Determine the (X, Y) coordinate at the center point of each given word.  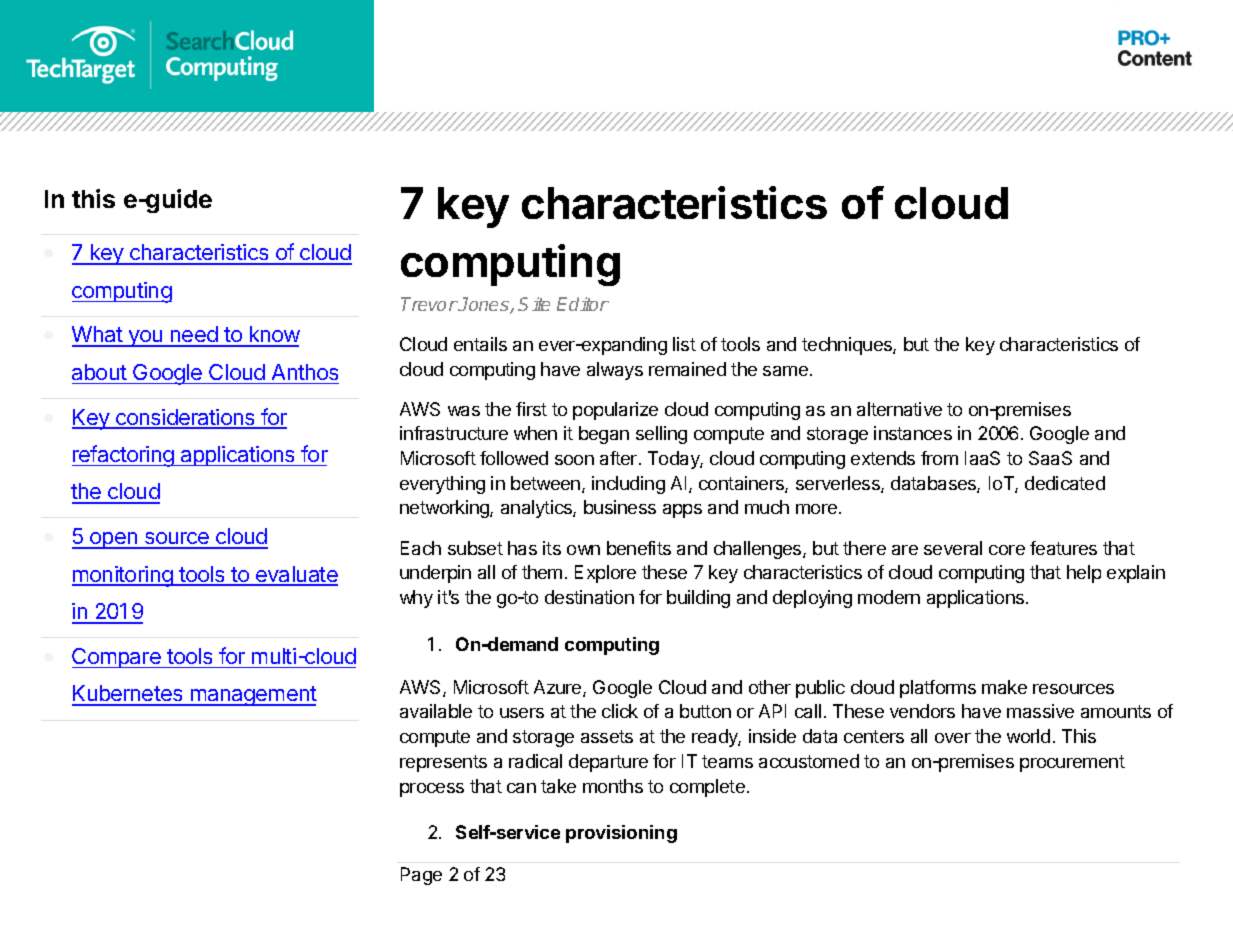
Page (421, 876)
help (1084, 574)
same (785, 371)
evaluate (296, 575)
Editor (583, 304)
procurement (1072, 763)
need (194, 336)
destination (589, 597)
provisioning (621, 834)
